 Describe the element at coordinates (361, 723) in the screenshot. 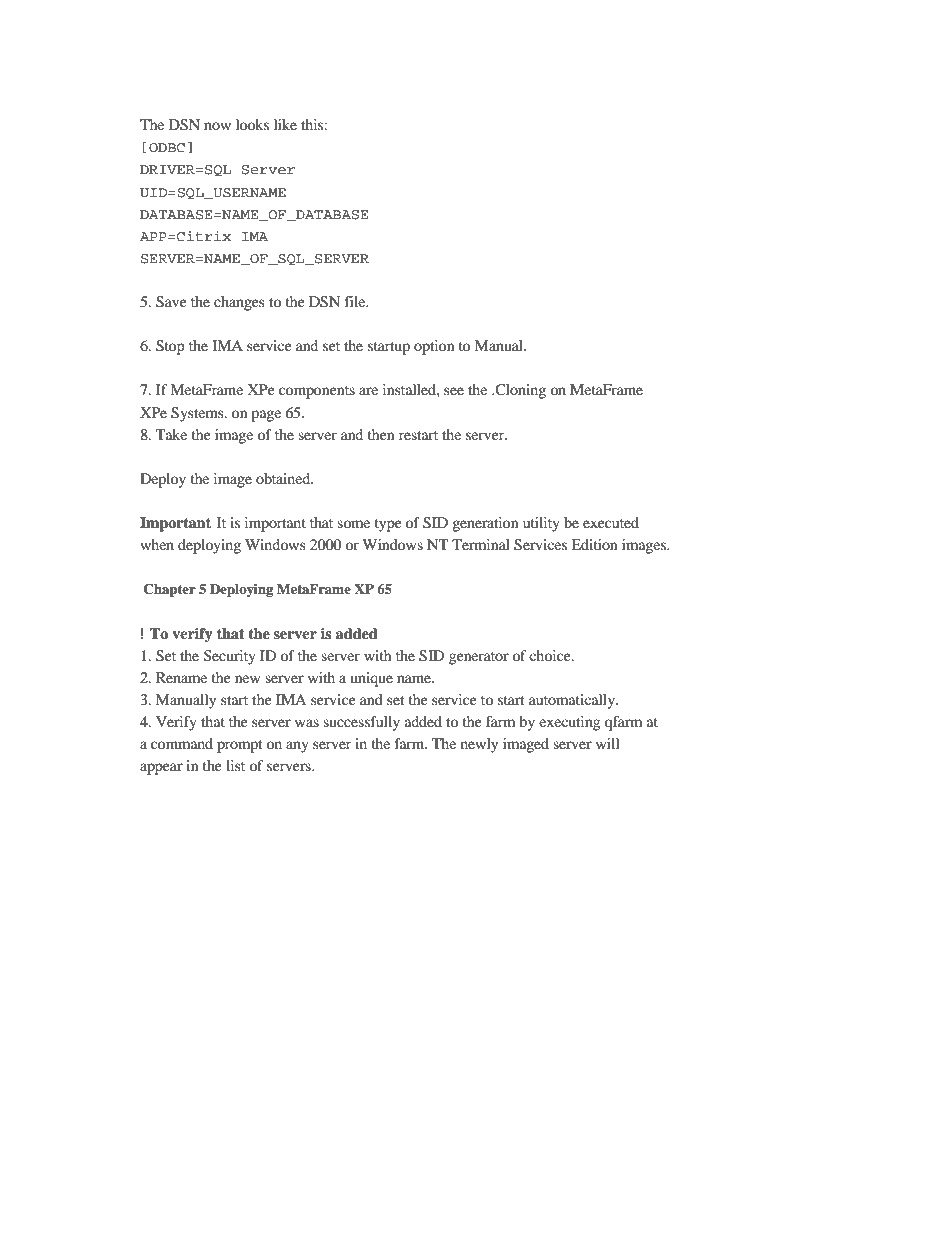

I see `successfully` at that location.
